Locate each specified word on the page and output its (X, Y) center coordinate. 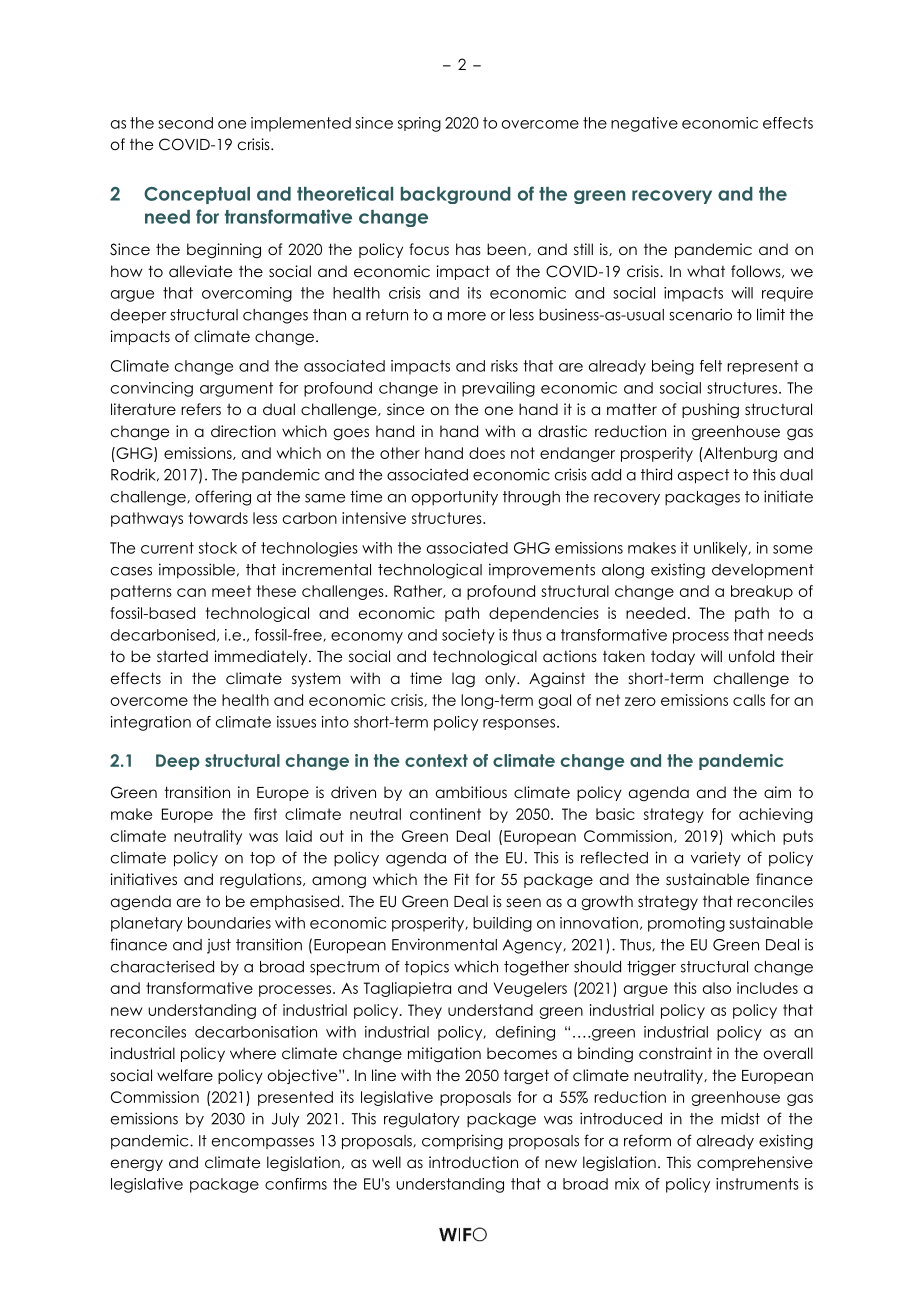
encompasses (263, 1143)
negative (644, 124)
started (182, 656)
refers (201, 409)
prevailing (498, 389)
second (185, 123)
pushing (710, 411)
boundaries (229, 923)
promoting (686, 924)
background (456, 195)
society (468, 636)
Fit (462, 879)
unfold (751, 656)
